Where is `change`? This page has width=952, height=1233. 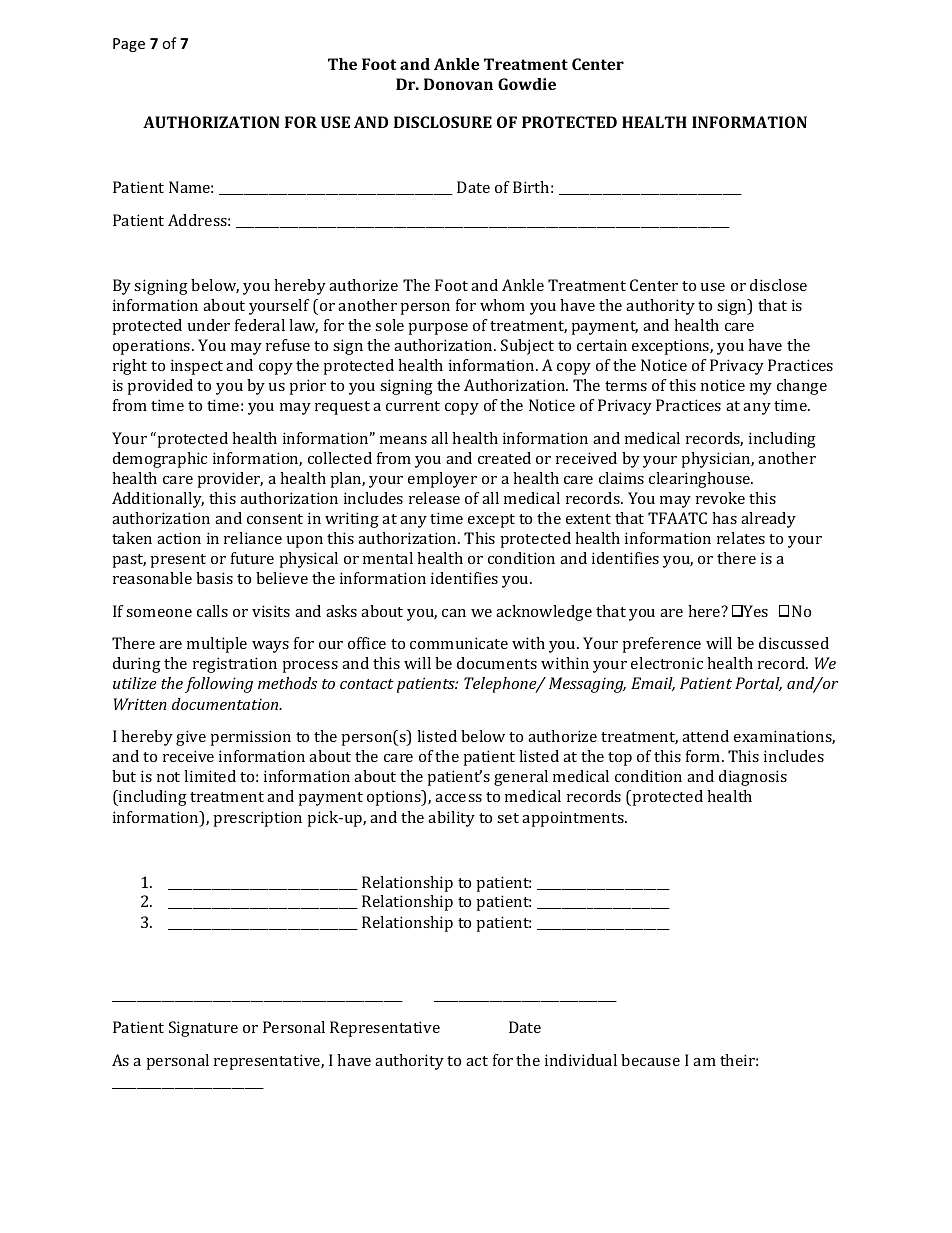 change is located at coordinates (802, 387).
